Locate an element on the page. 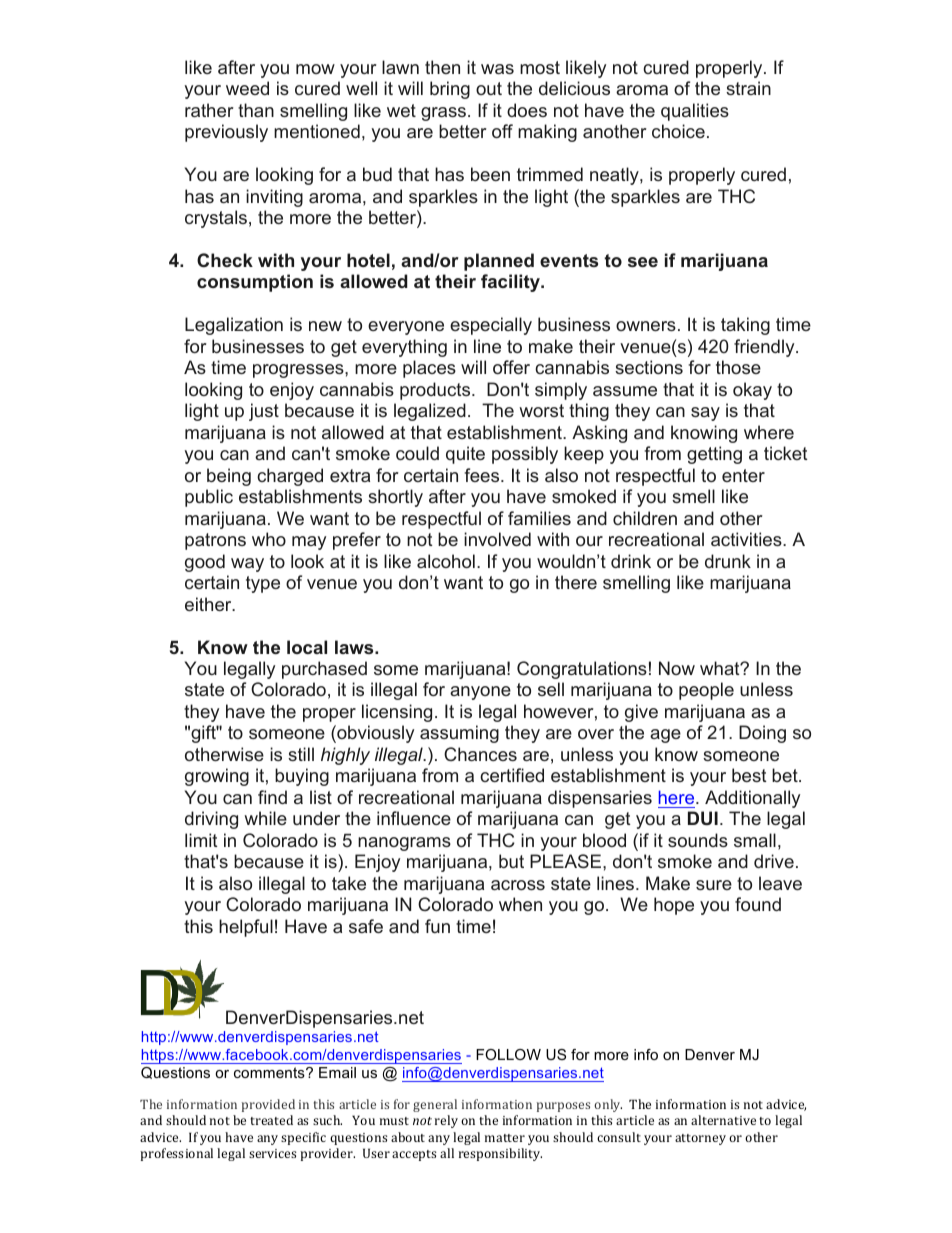  FOLLOW is located at coordinates (508, 1054).
